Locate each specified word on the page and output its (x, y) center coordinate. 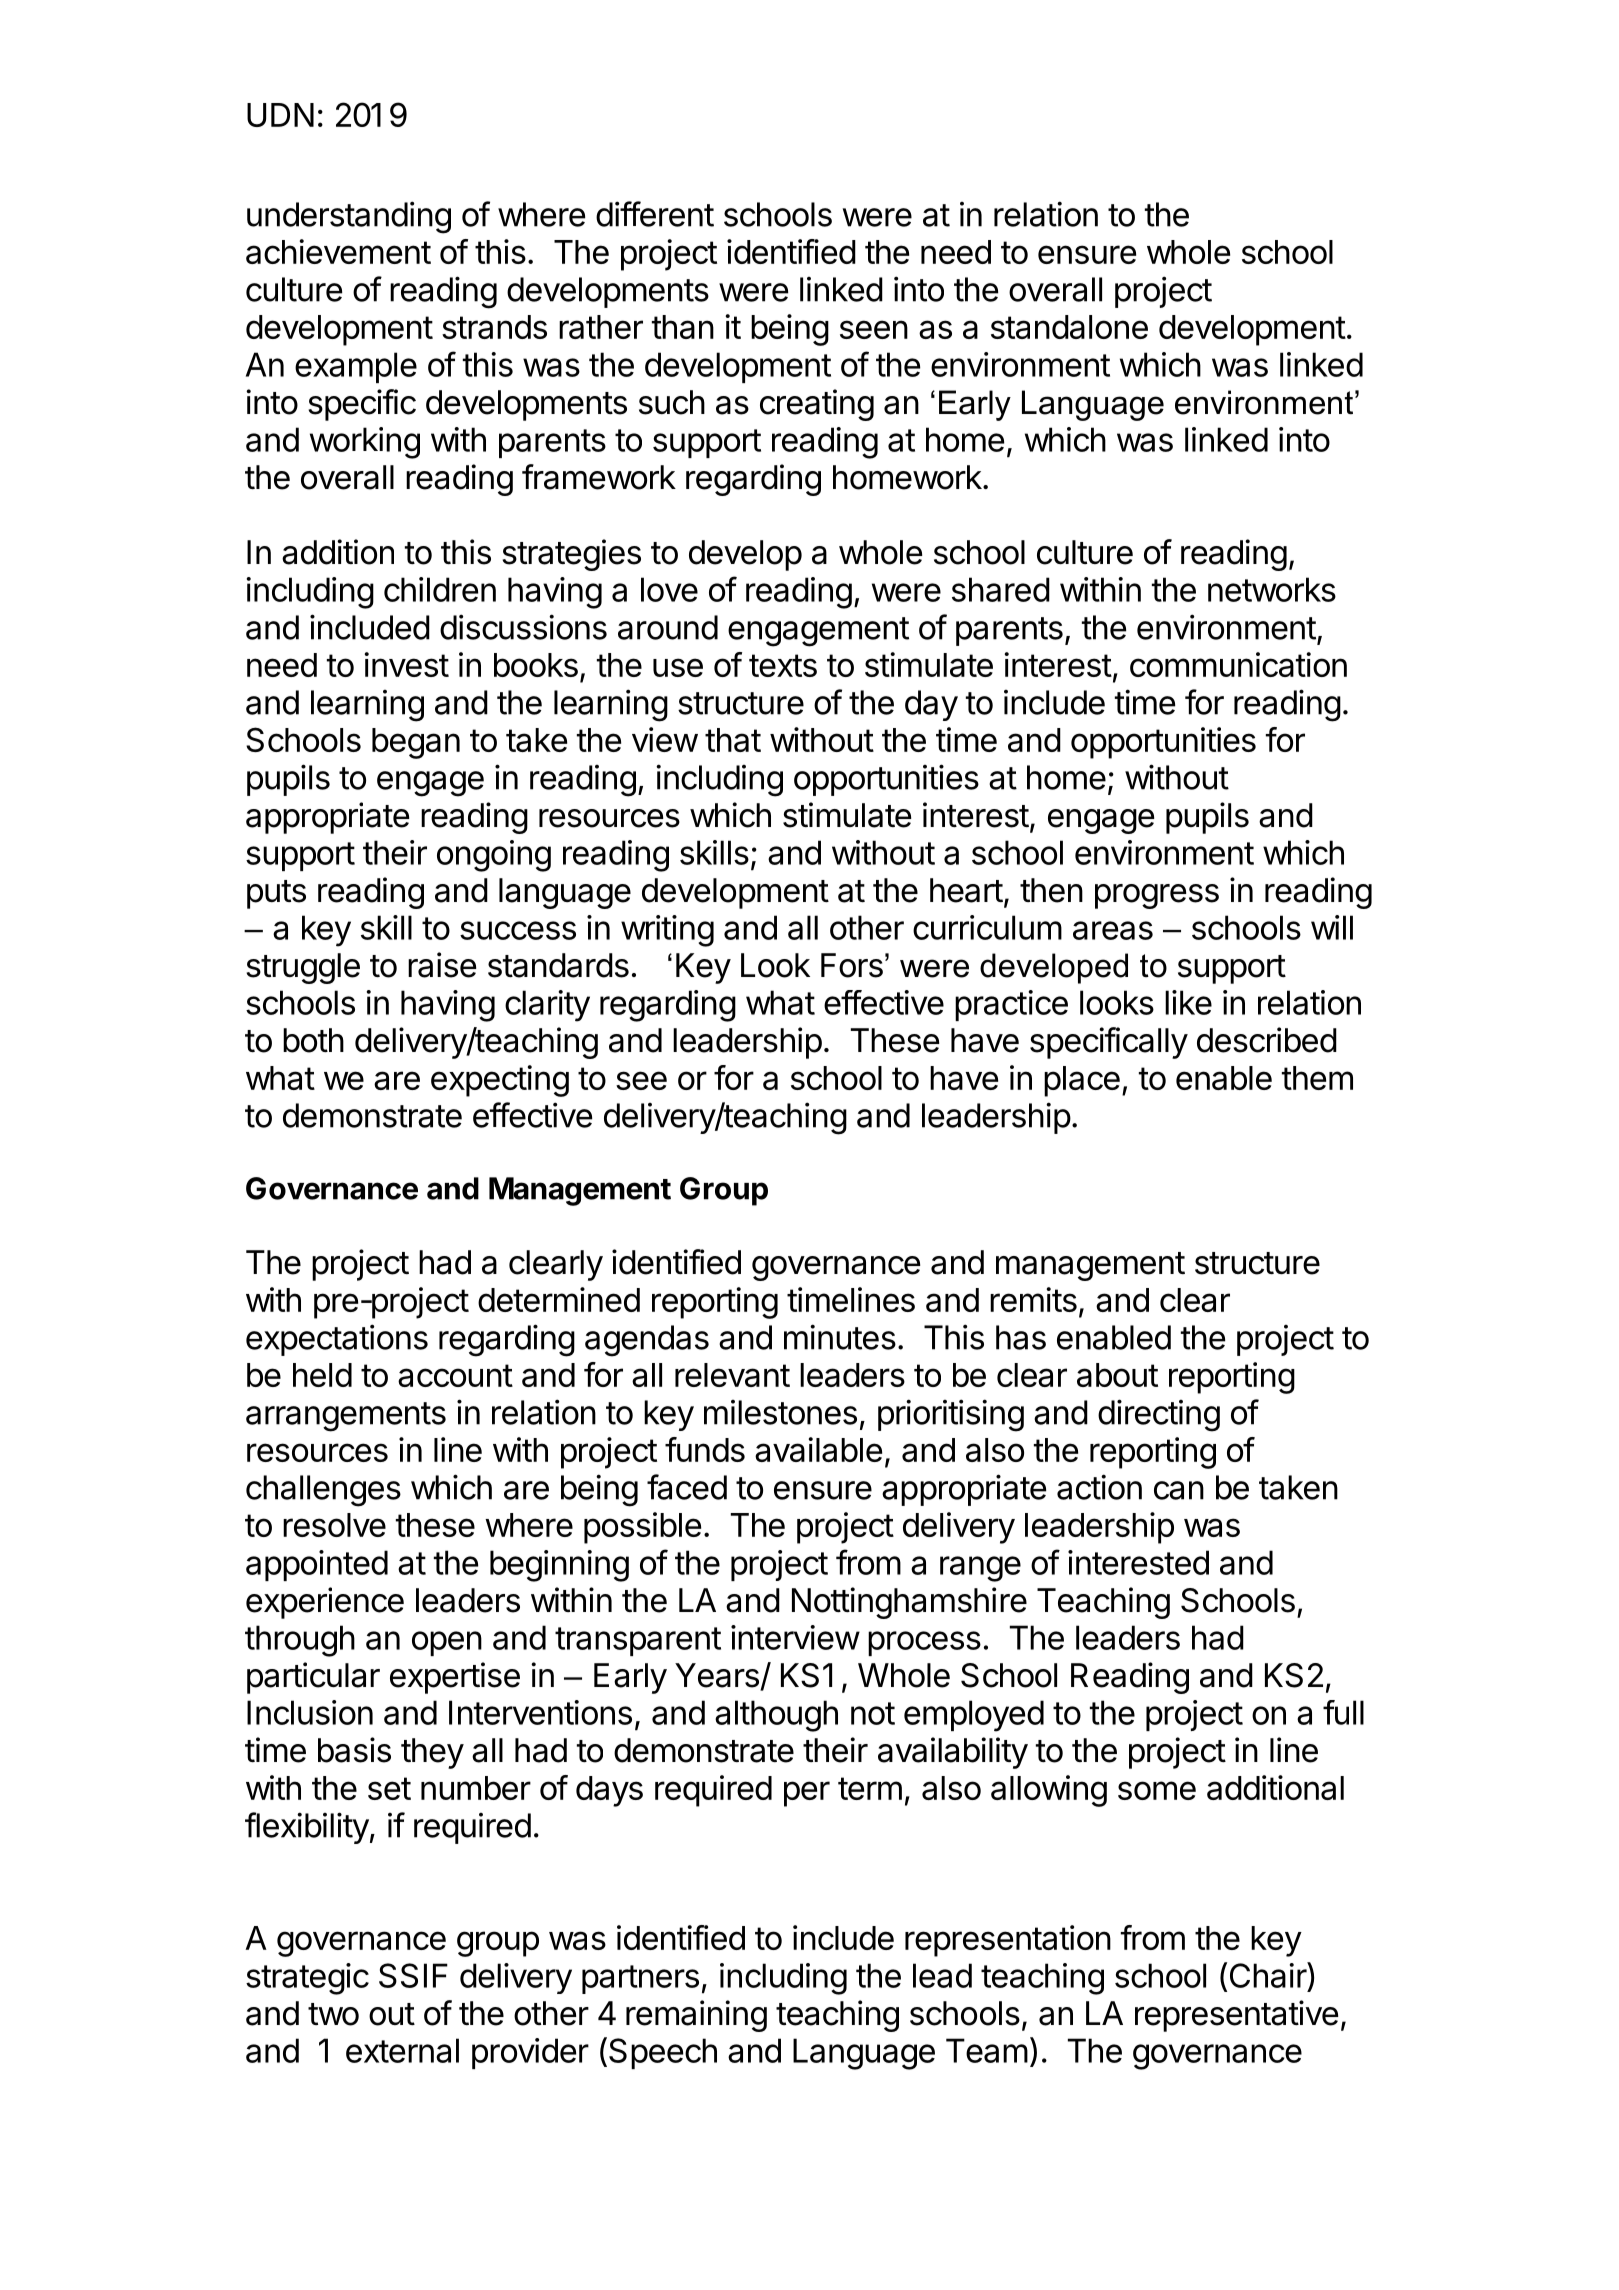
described (1267, 1040)
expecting (500, 1081)
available (818, 1449)
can (1179, 1490)
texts (783, 665)
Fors (852, 965)
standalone (1069, 327)
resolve (334, 1525)
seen (874, 329)
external (402, 2050)
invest (406, 664)
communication (1238, 664)
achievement (338, 251)
